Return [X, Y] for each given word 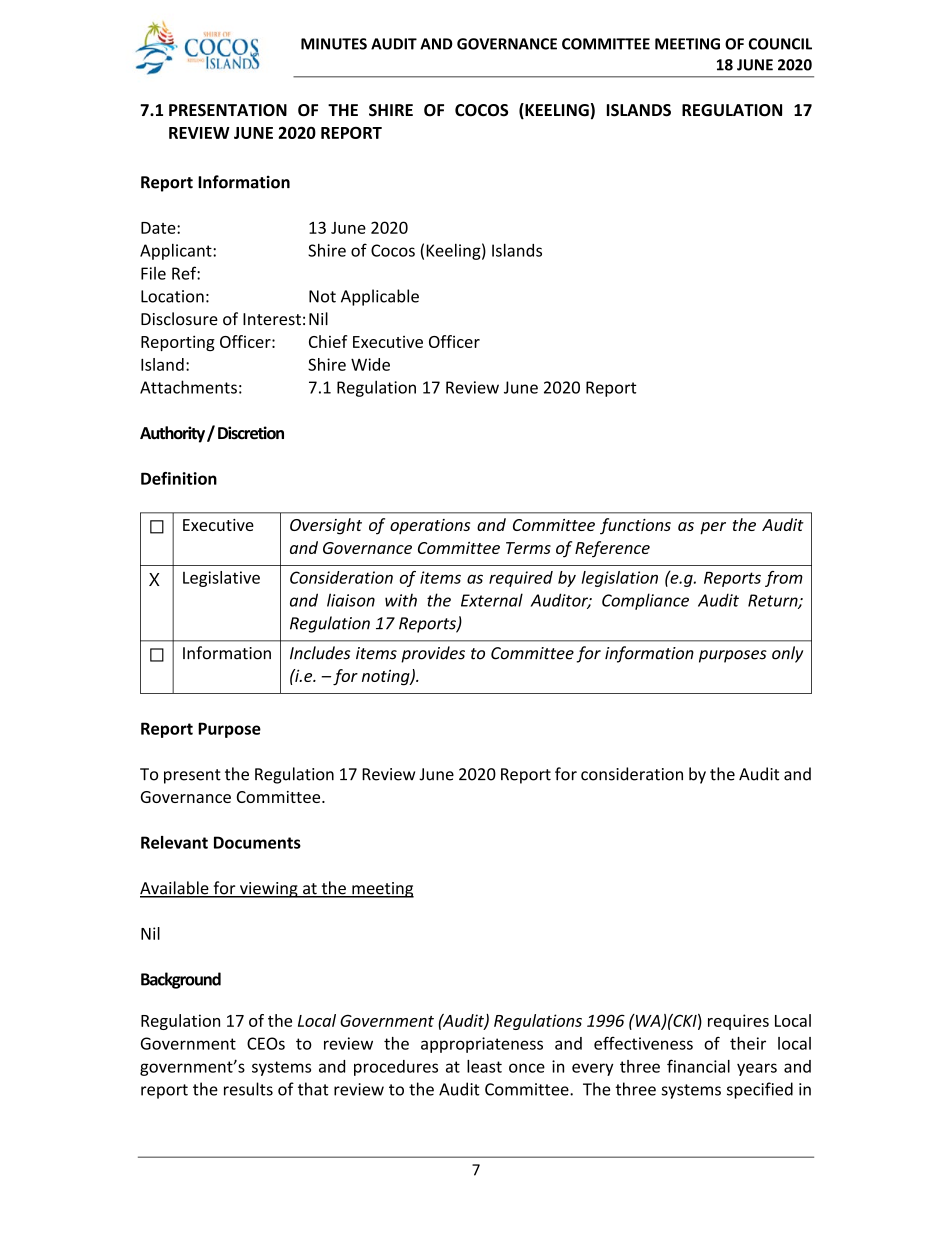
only [787, 654]
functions [635, 526]
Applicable [380, 297]
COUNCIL [780, 44]
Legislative [221, 579]
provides [433, 654]
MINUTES [334, 44]
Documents [257, 842]
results [248, 1089]
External [492, 600]
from [784, 579]
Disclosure [179, 319]
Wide [370, 364]
